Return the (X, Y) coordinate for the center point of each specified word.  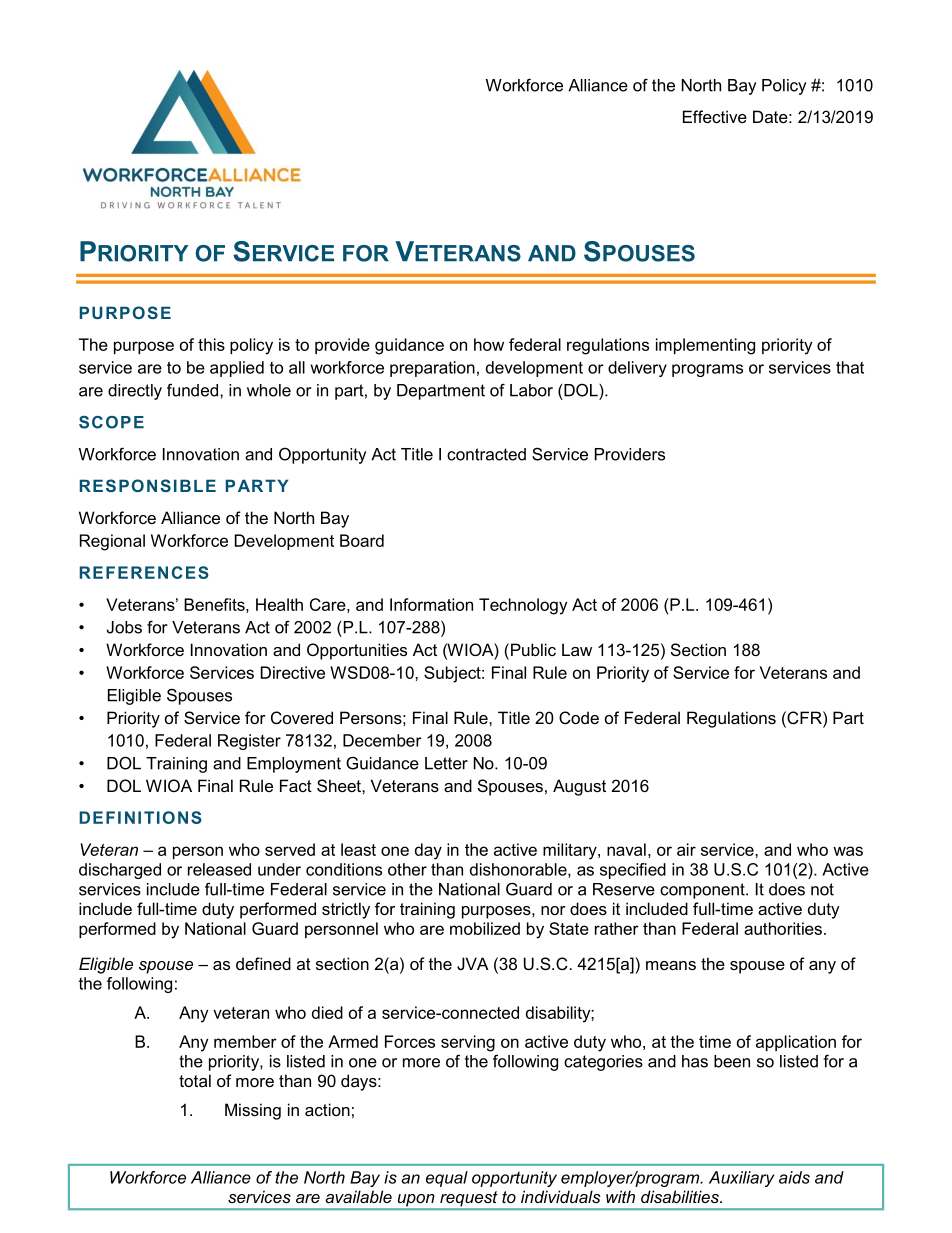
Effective (715, 116)
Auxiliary (742, 1179)
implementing (705, 346)
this (211, 344)
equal (447, 1179)
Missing (253, 1111)
